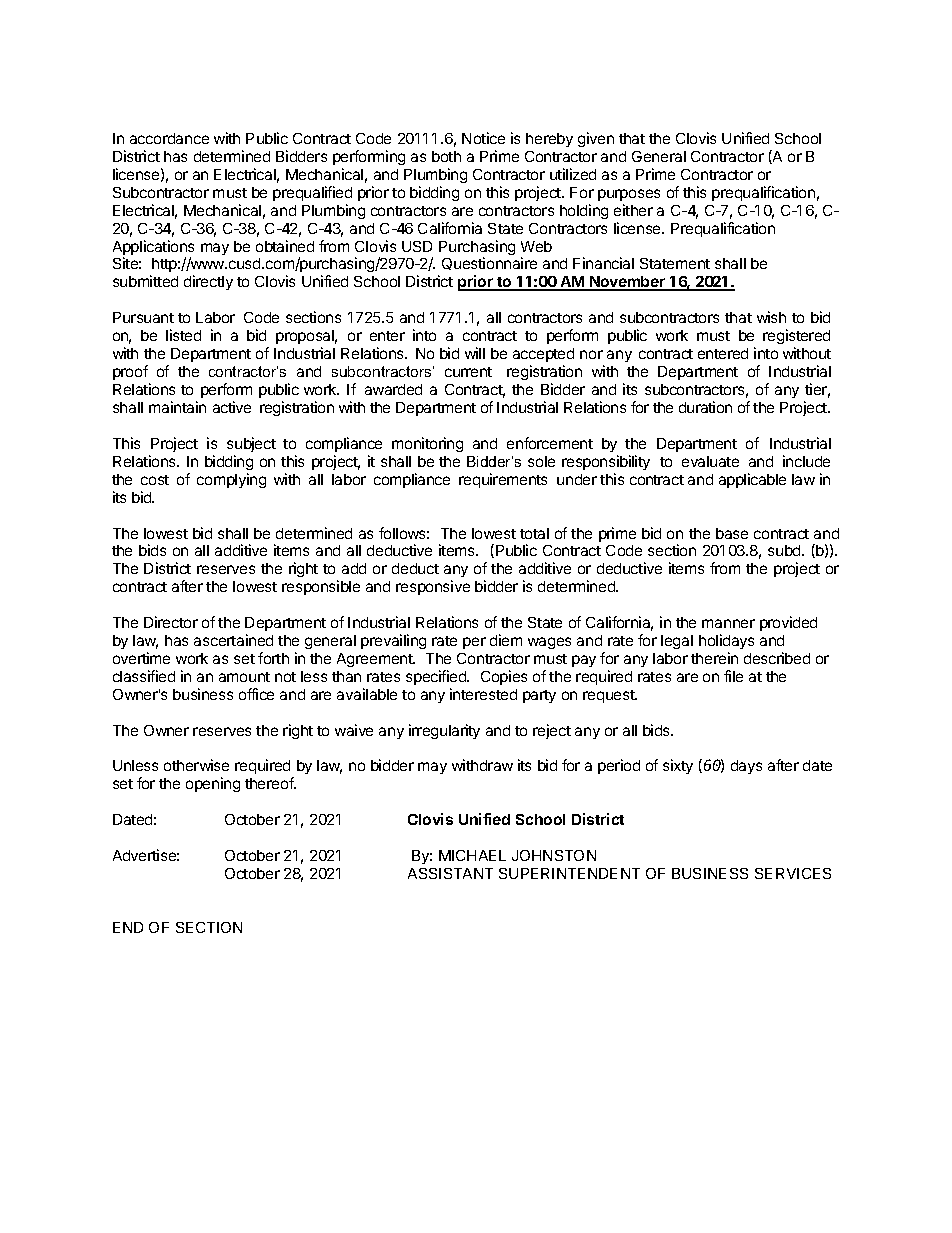 The height and width of the screenshot is (1233, 952). What do you see at coordinates (472, 855) in the screenshot?
I see `MICHAEL` at bounding box center [472, 855].
